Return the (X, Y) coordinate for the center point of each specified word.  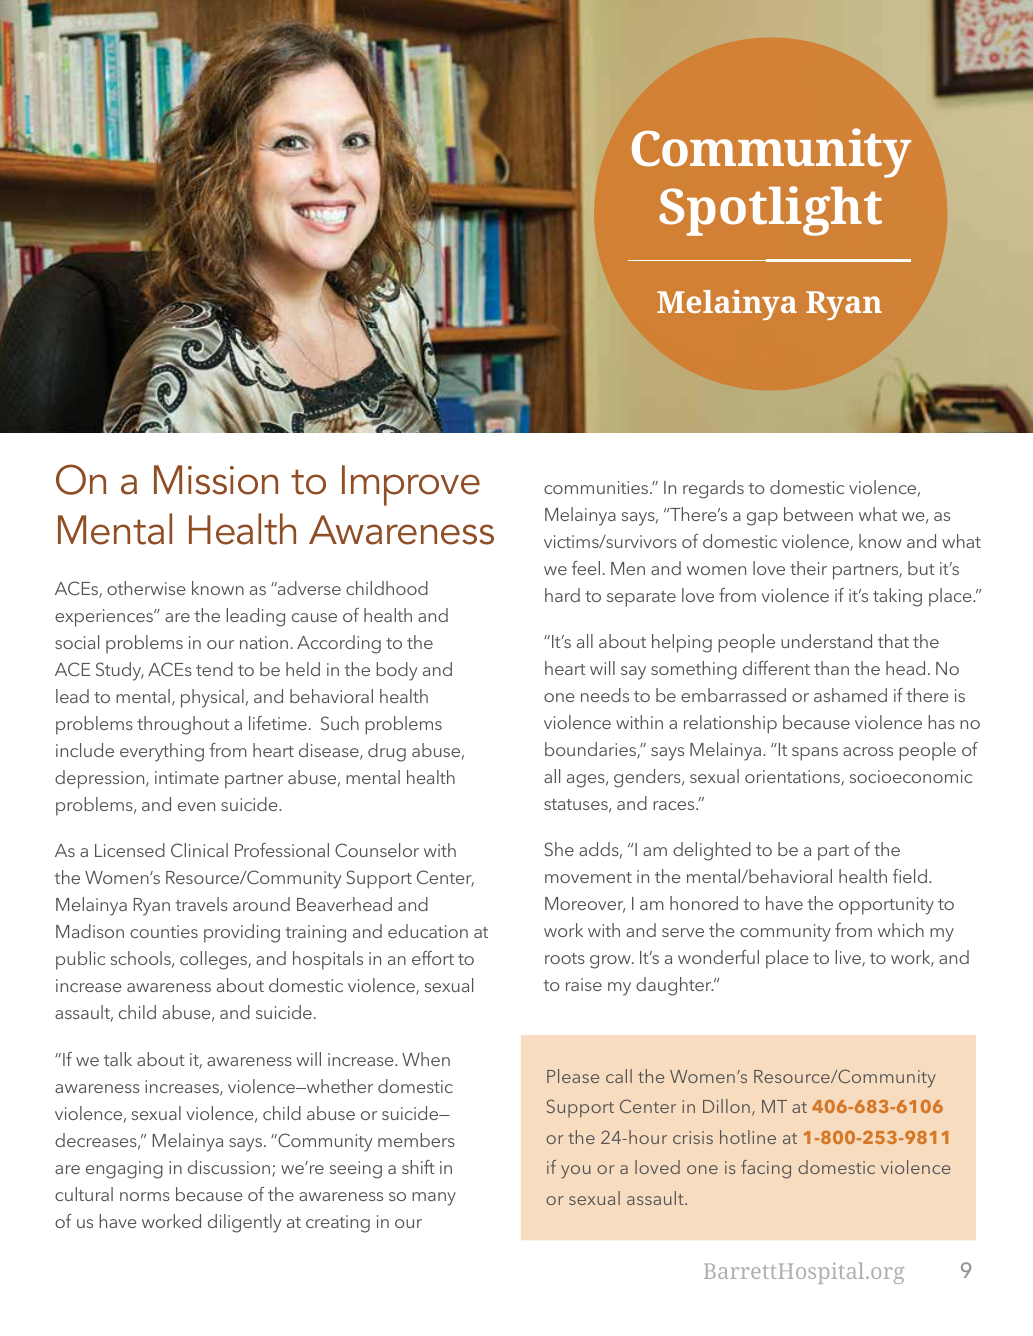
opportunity (886, 906)
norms (145, 1196)
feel (586, 568)
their (808, 568)
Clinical (199, 850)
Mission (216, 480)
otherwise (146, 588)
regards (713, 489)
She (559, 849)
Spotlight (770, 211)
